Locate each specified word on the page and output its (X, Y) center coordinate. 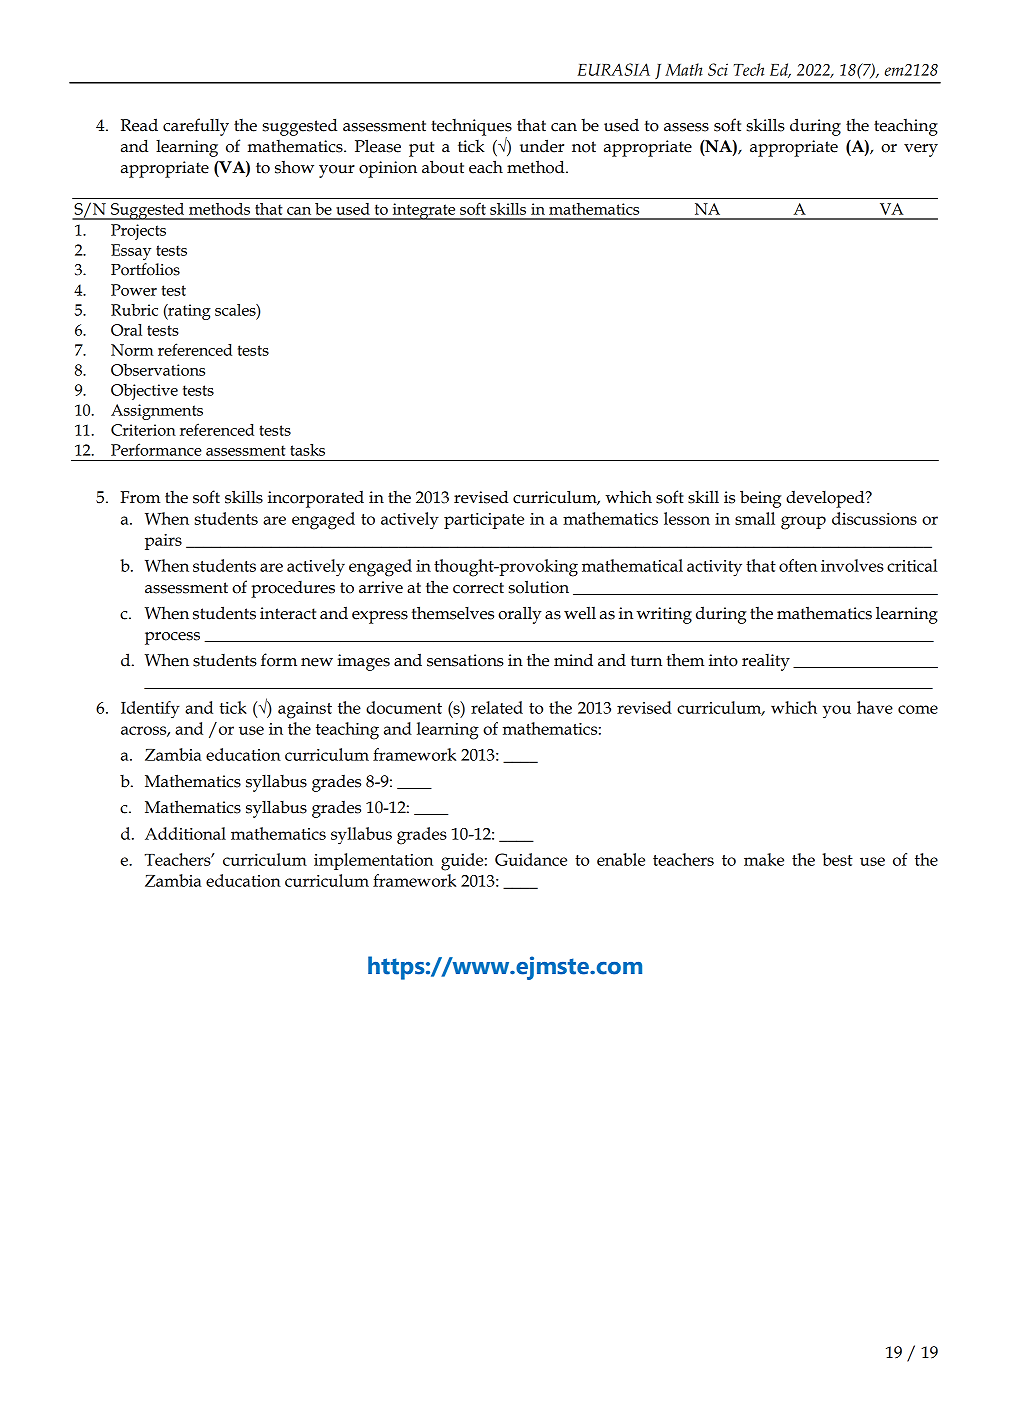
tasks (307, 450)
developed (826, 499)
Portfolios (145, 269)
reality (766, 662)
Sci (718, 69)
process (172, 638)
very (921, 150)
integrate (424, 211)
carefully (196, 127)
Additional (185, 833)
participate (484, 521)
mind (573, 660)
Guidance (531, 859)
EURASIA (614, 69)
